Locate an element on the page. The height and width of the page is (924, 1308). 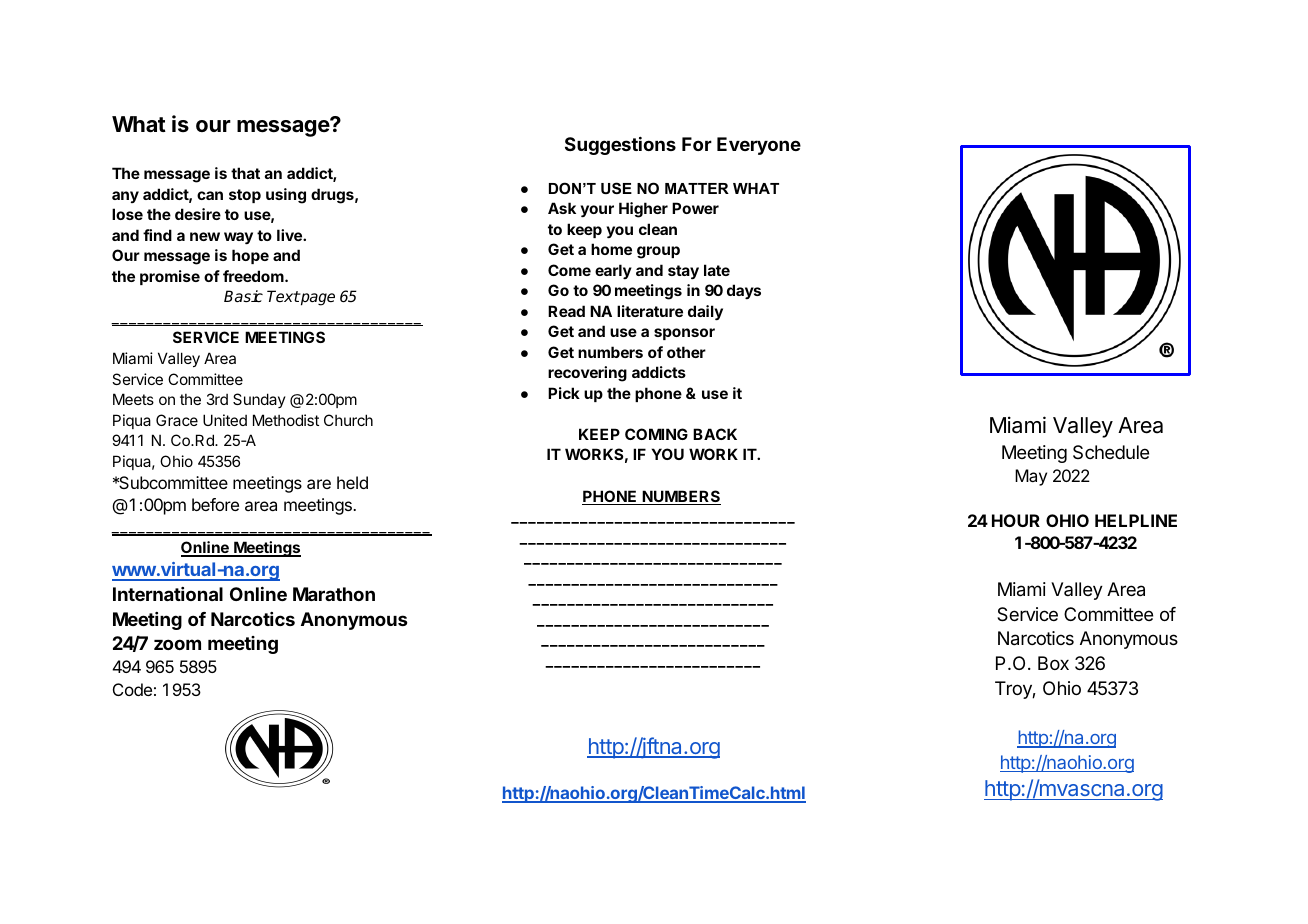
United is located at coordinates (225, 420).
